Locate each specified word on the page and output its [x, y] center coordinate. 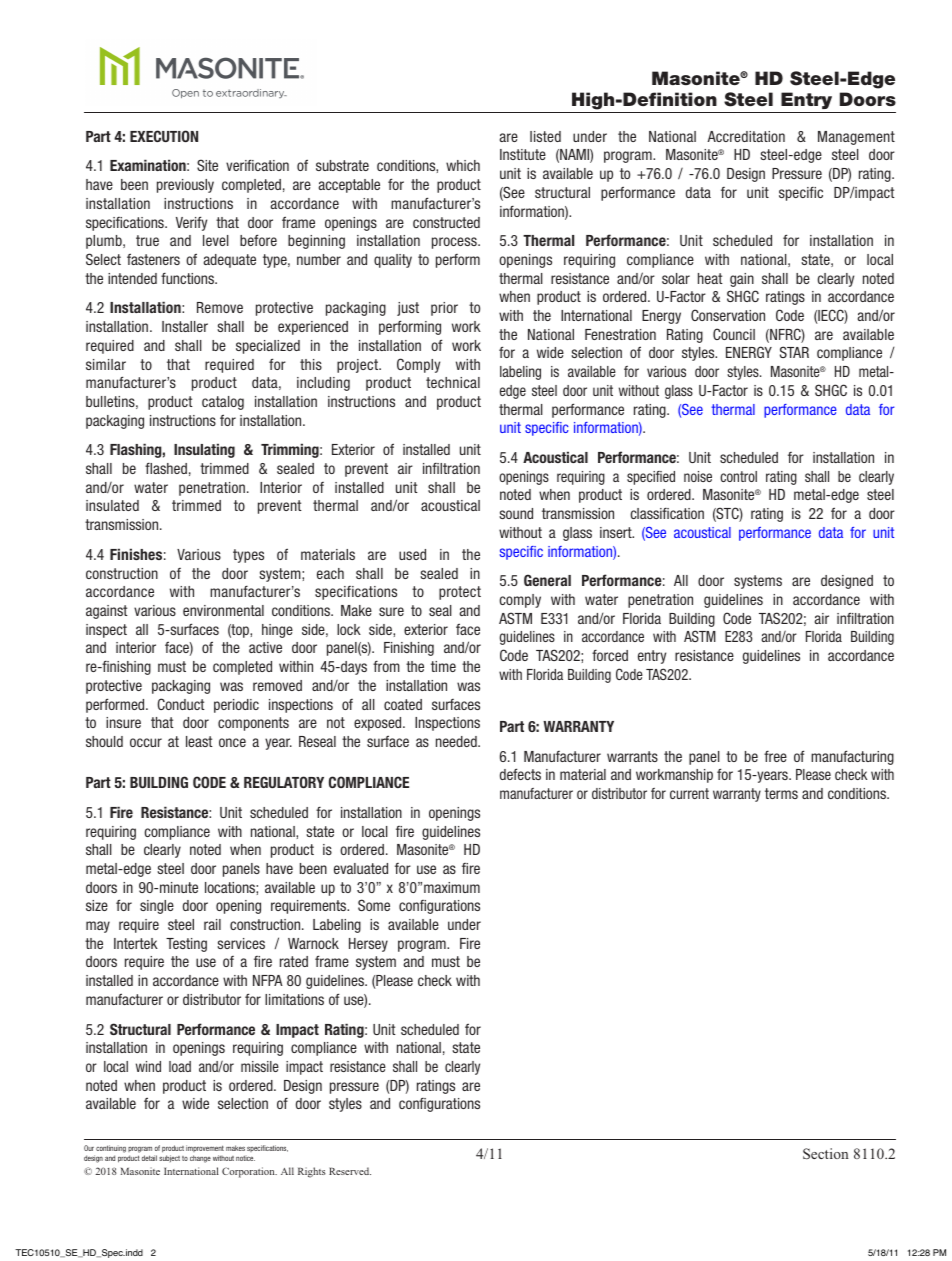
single [157, 907]
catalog [223, 403]
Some [374, 905]
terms [781, 793]
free [775, 756]
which [463, 165]
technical [453, 382]
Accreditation [746, 136]
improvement [205, 1150]
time [443, 666]
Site [207, 165]
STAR [794, 352]
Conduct [181, 704]
